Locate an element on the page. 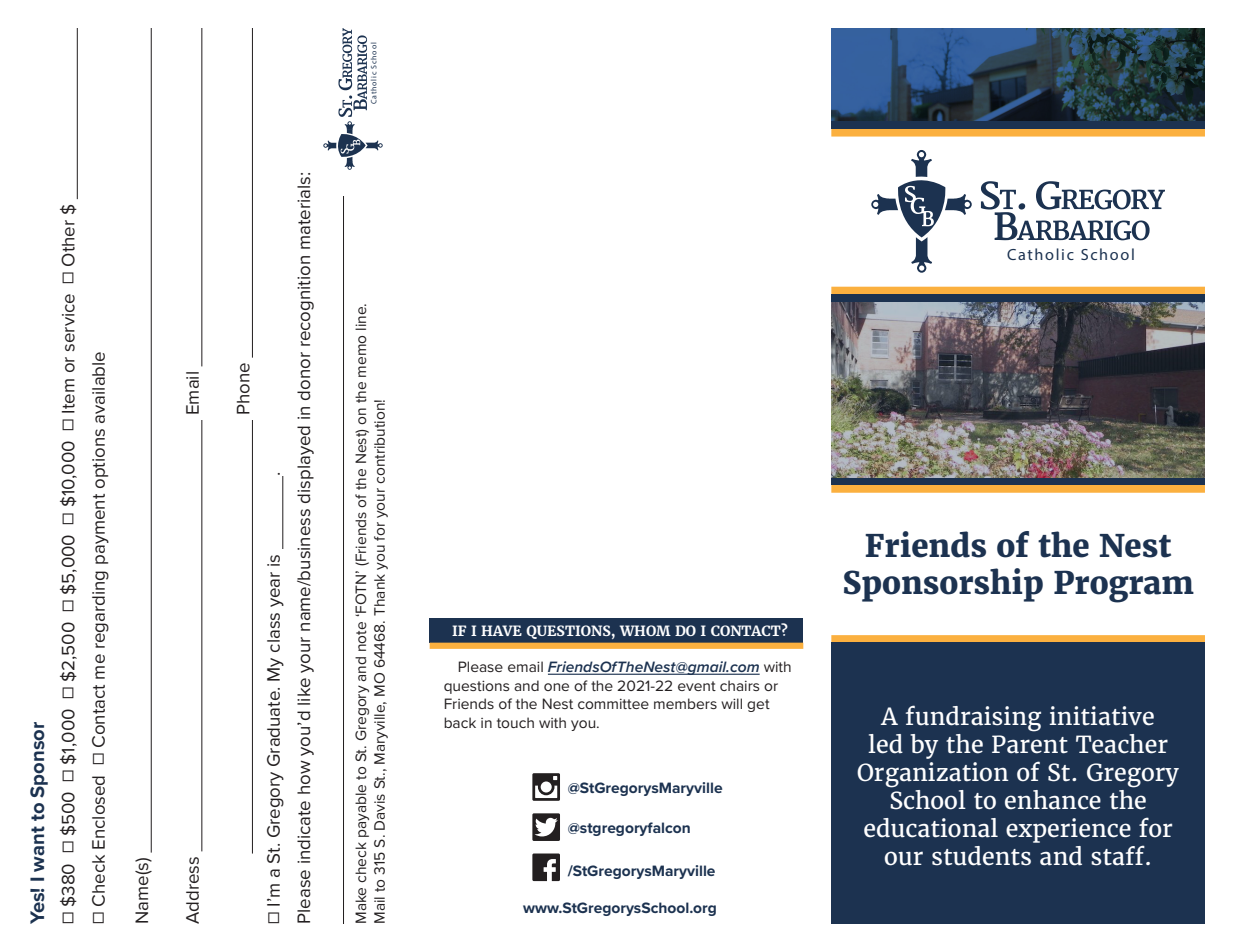 This image has height=952, width=1233. get is located at coordinates (758, 705).
